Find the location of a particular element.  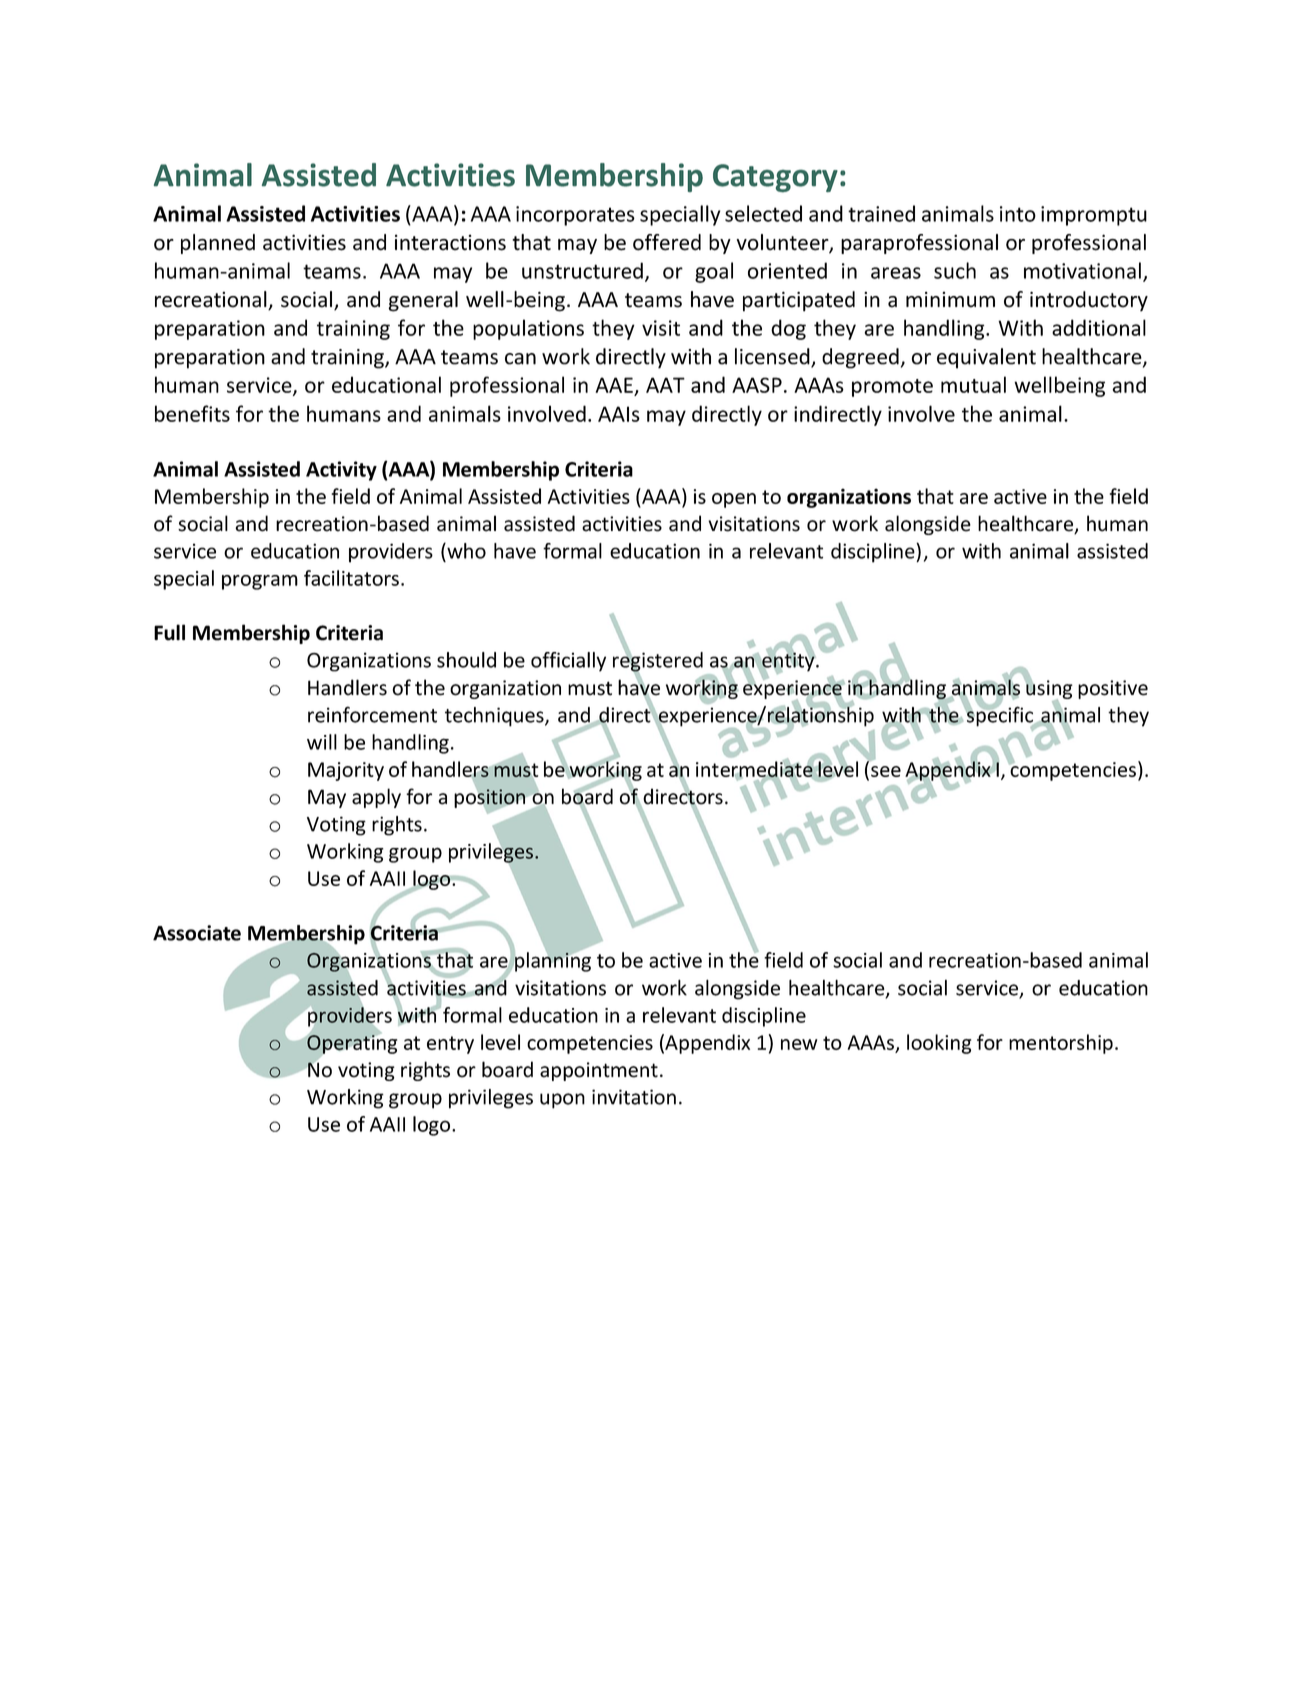

planned is located at coordinates (218, 244).
